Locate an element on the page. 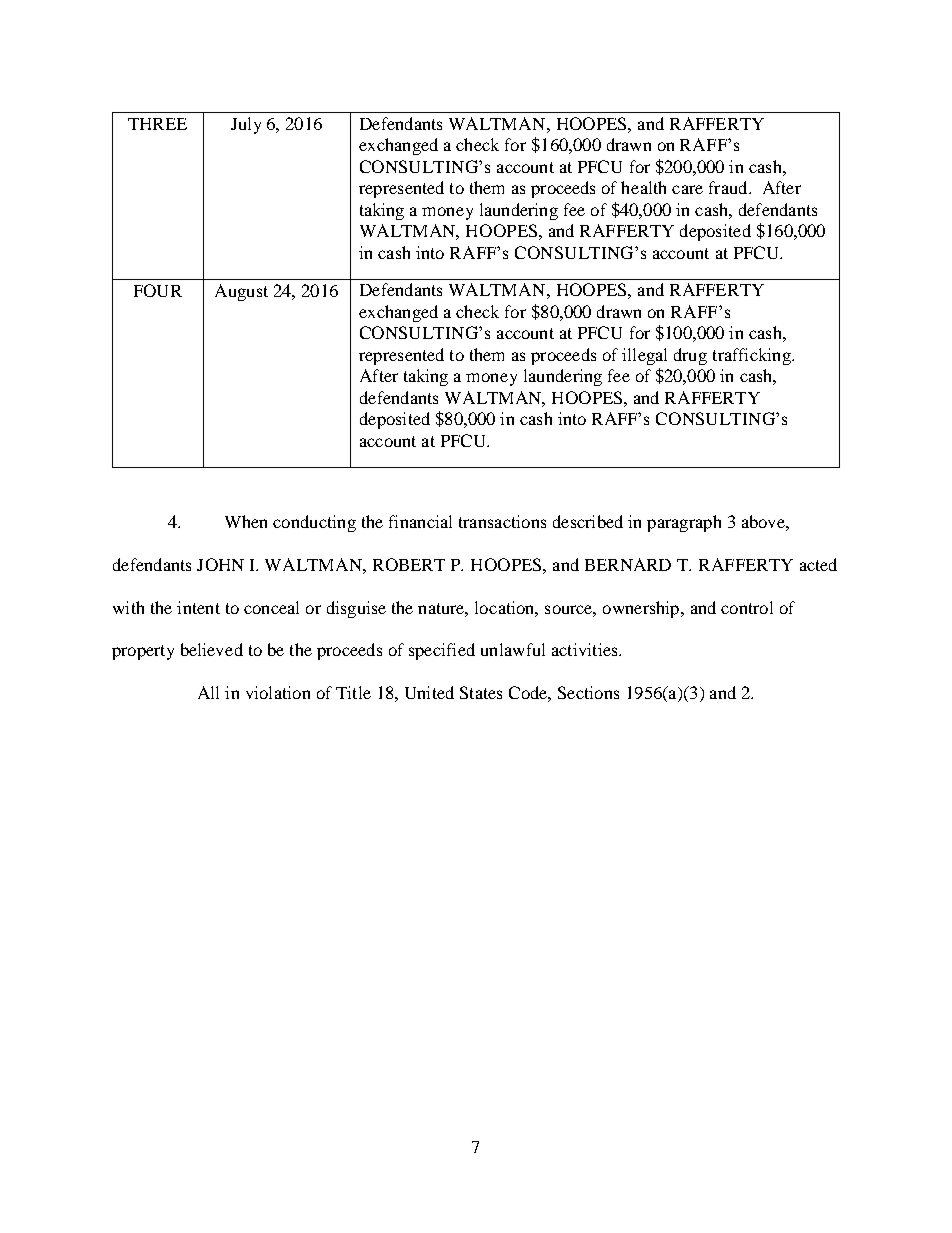  drug is located at coordinates (690, 356).
